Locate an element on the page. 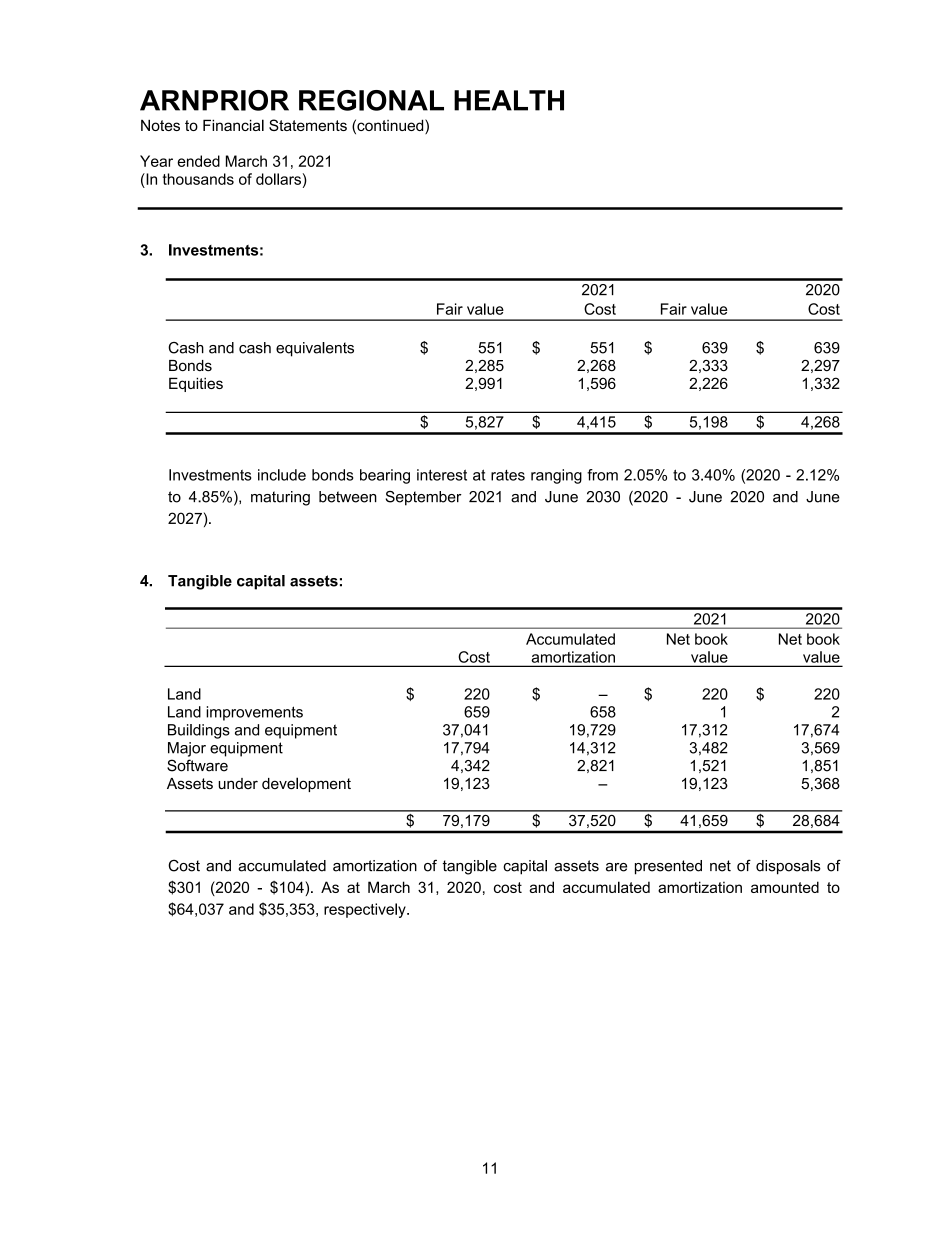 The image size is (952, 1233). presented is located at coordinates (668, 867).
